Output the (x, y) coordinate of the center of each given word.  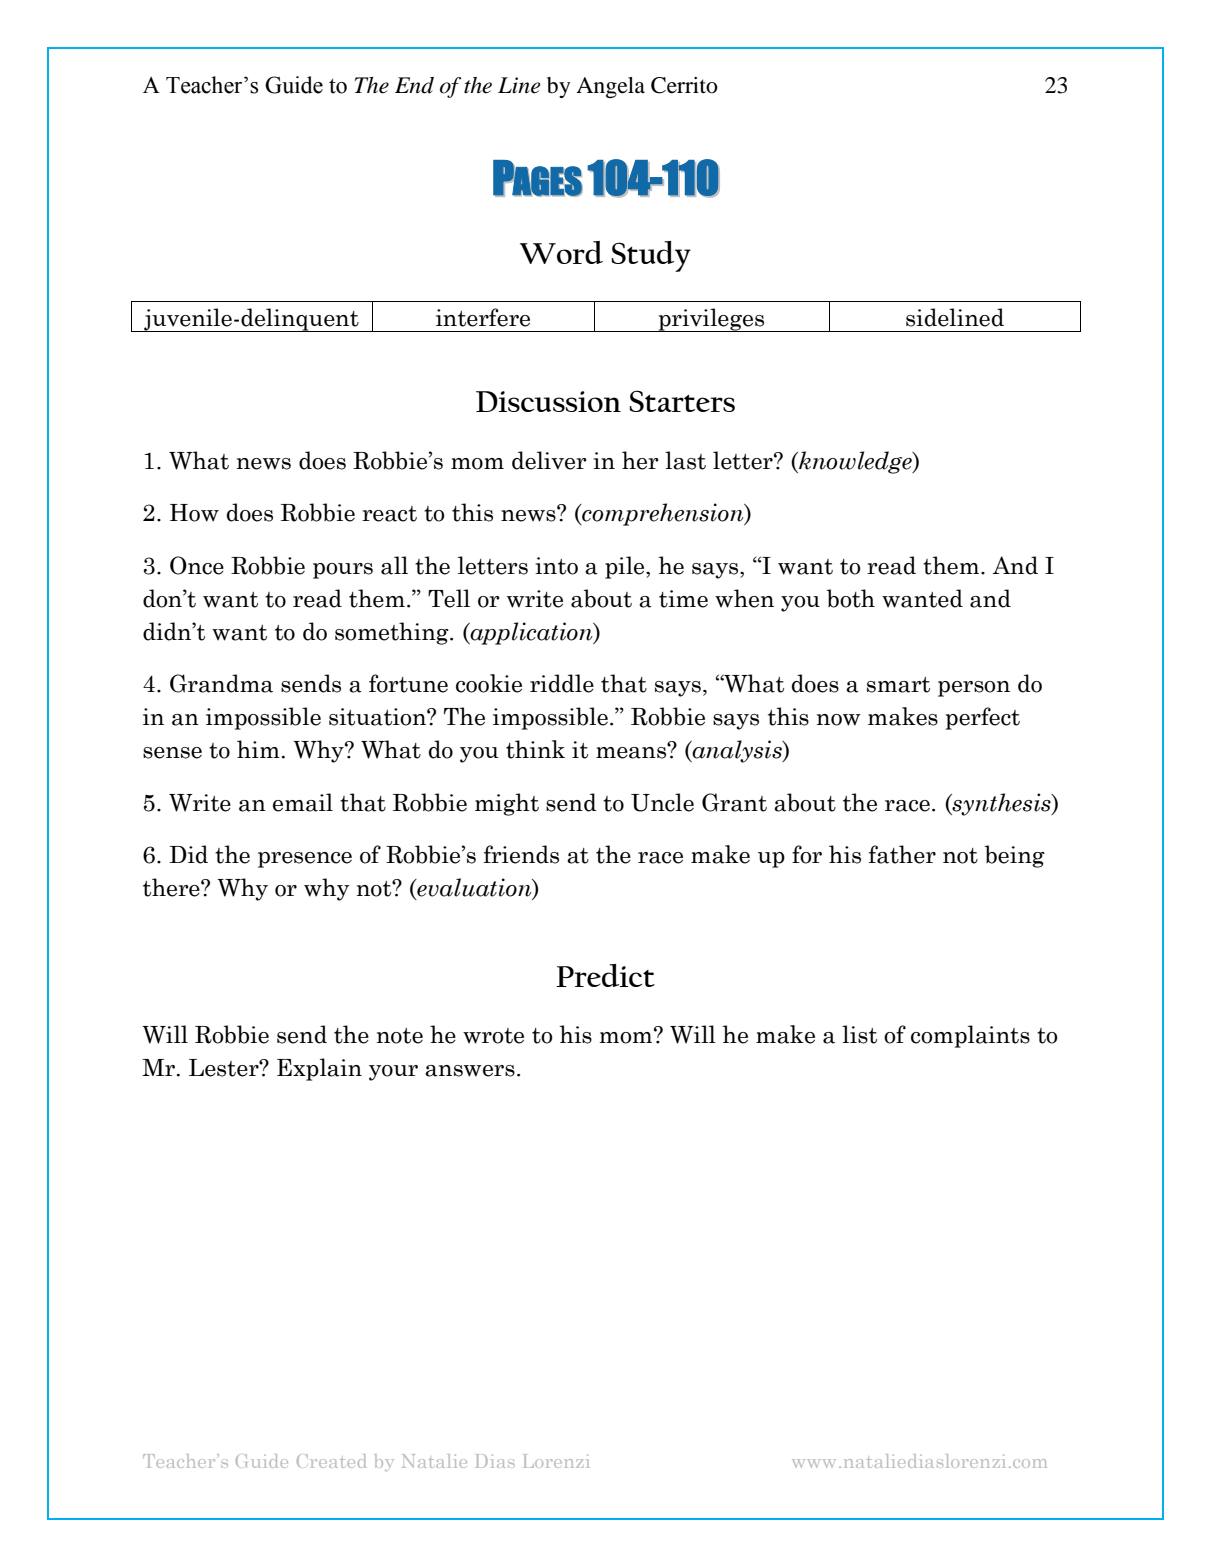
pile (626, 567)
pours (343, 571)
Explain (319, 1069)
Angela (610, 87)
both (851, 598)
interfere (483, 317)
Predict (605, 975)
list (859, 1034)
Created (331, 1461)
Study (651, 256)
